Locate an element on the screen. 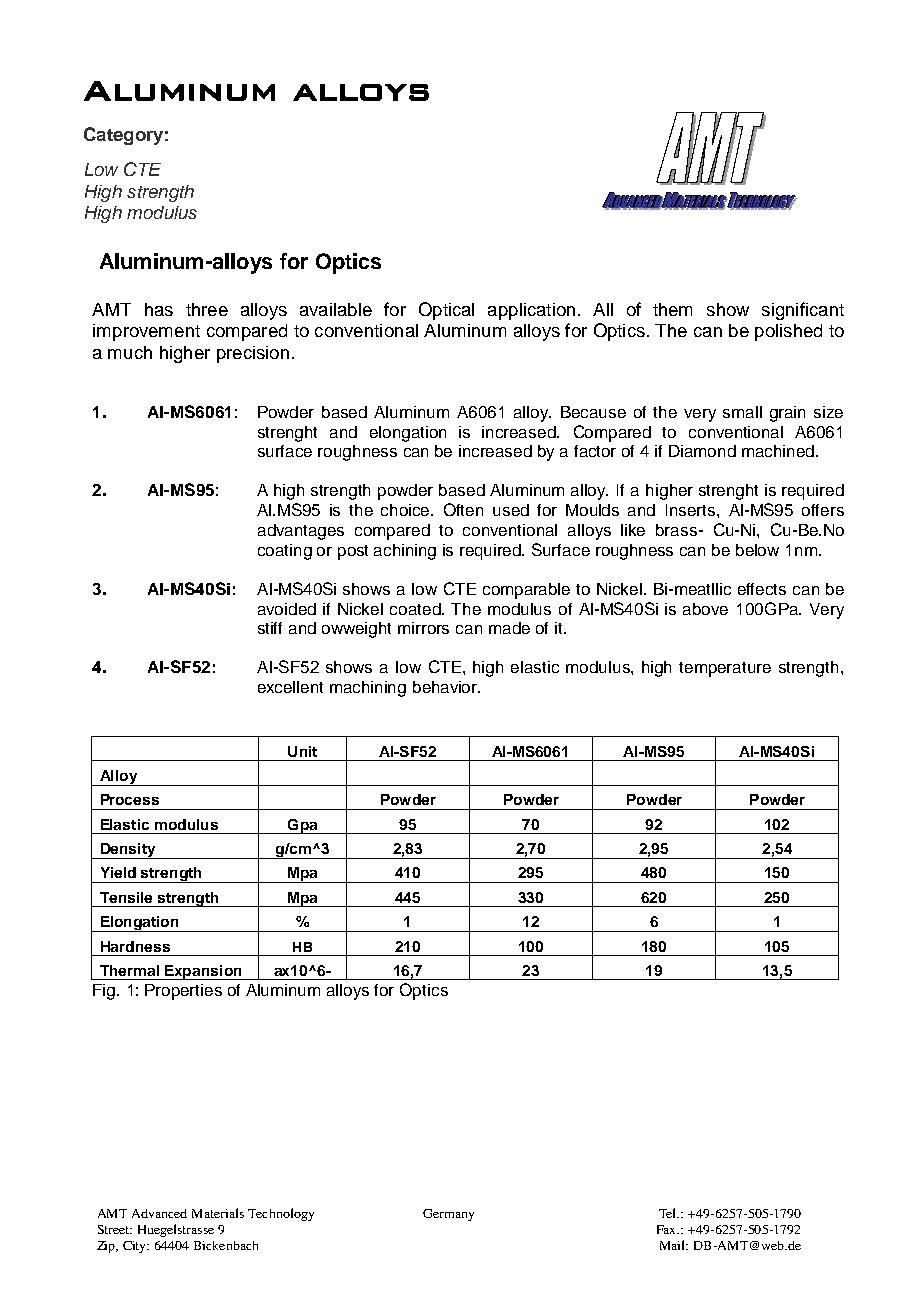 The width and height of the screenshot is (924, 1308). Optical is located at coordinates (446, 311).
